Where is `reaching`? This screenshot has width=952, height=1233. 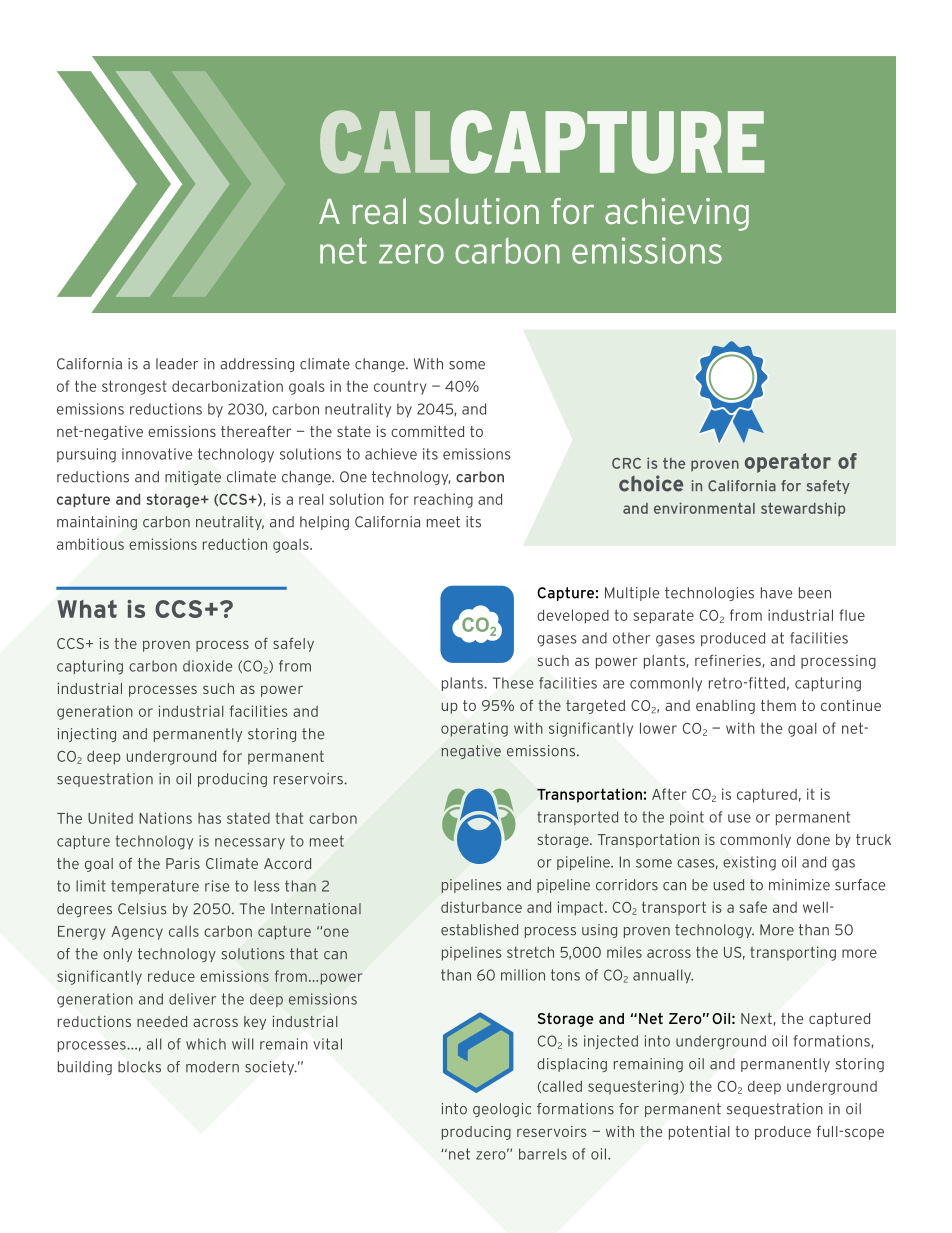
reaching is located at coordinates (443, 500).
